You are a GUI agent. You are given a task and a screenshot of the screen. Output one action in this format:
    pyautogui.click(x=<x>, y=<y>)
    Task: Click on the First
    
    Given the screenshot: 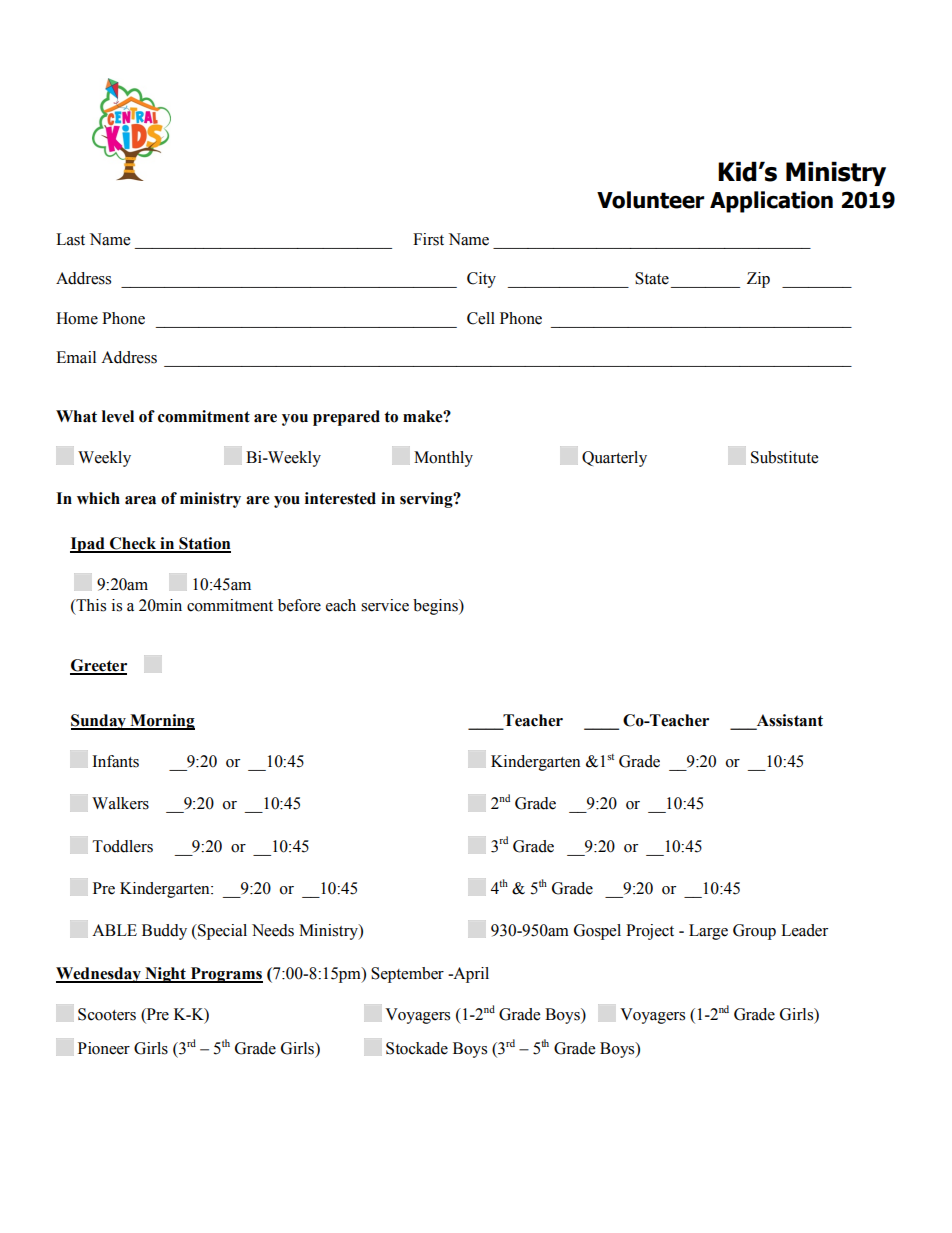 What is the action you would take?
    pyautogui.click(x=428, y=239)
